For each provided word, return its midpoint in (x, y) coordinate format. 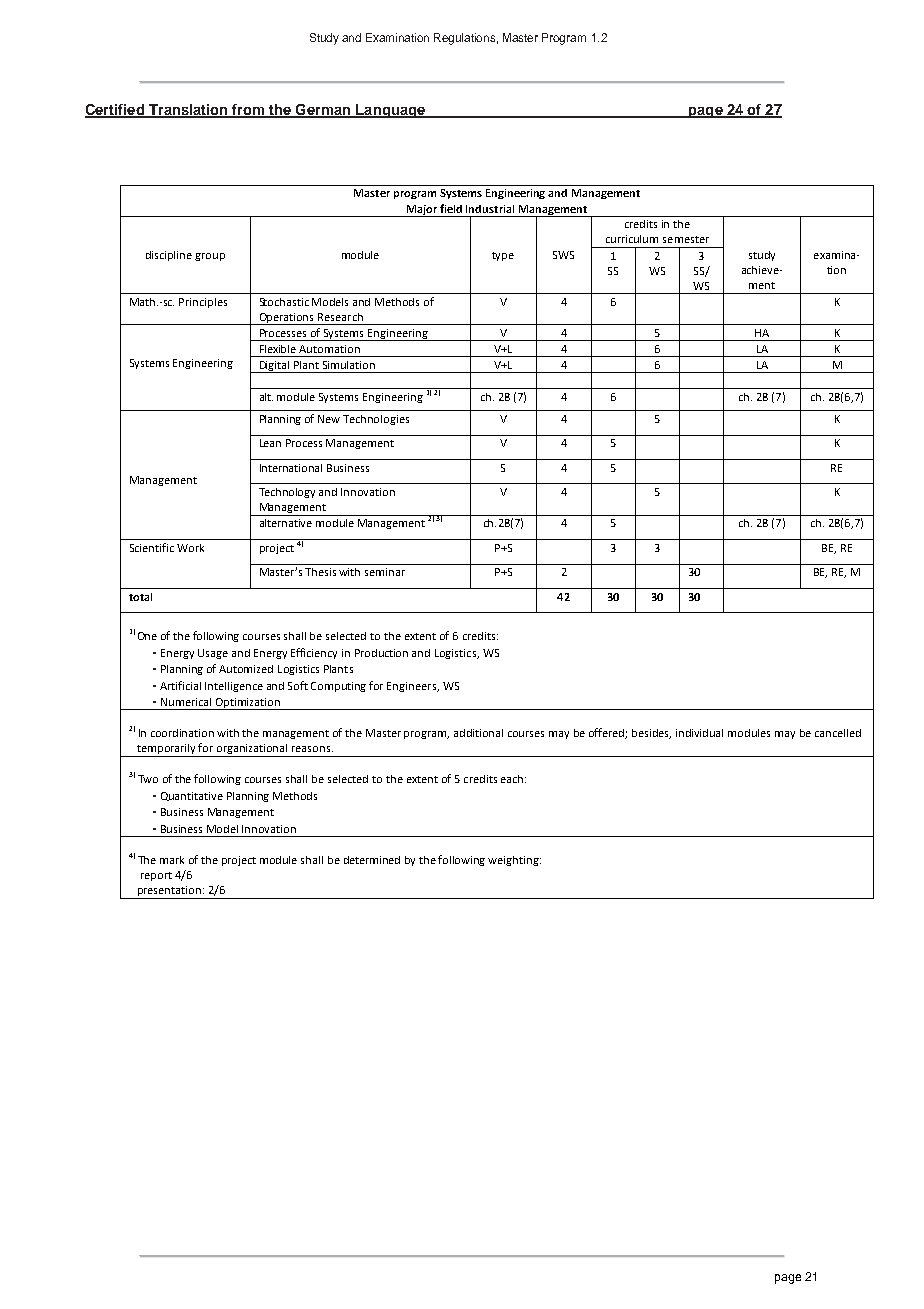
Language (390, 111)
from (248, 110)
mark (172, 860)
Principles (203, 303)
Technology (287, 493)
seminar (385, 572)
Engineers (413, 687)
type (503, 256)
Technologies (376, 420)
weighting (514, 861)
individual (699, 733)
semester (686, 239)
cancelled (838, 733)
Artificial (180, 685)
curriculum (632, 239)
